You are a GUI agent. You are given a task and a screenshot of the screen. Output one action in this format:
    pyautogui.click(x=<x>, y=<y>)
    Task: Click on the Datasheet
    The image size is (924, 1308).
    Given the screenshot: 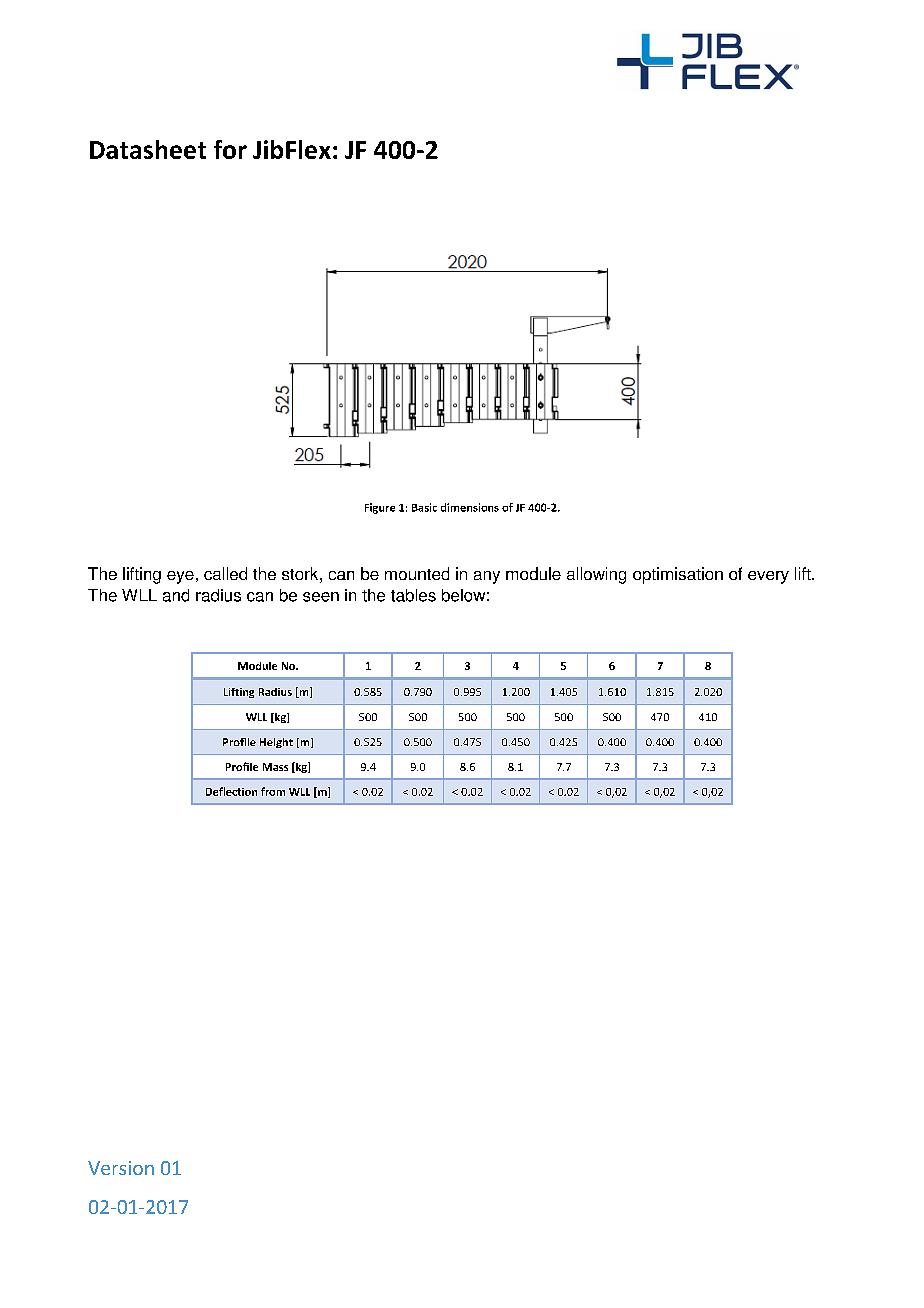 What is the action you would take?
    pyautogui.click(x=148, y=149)
